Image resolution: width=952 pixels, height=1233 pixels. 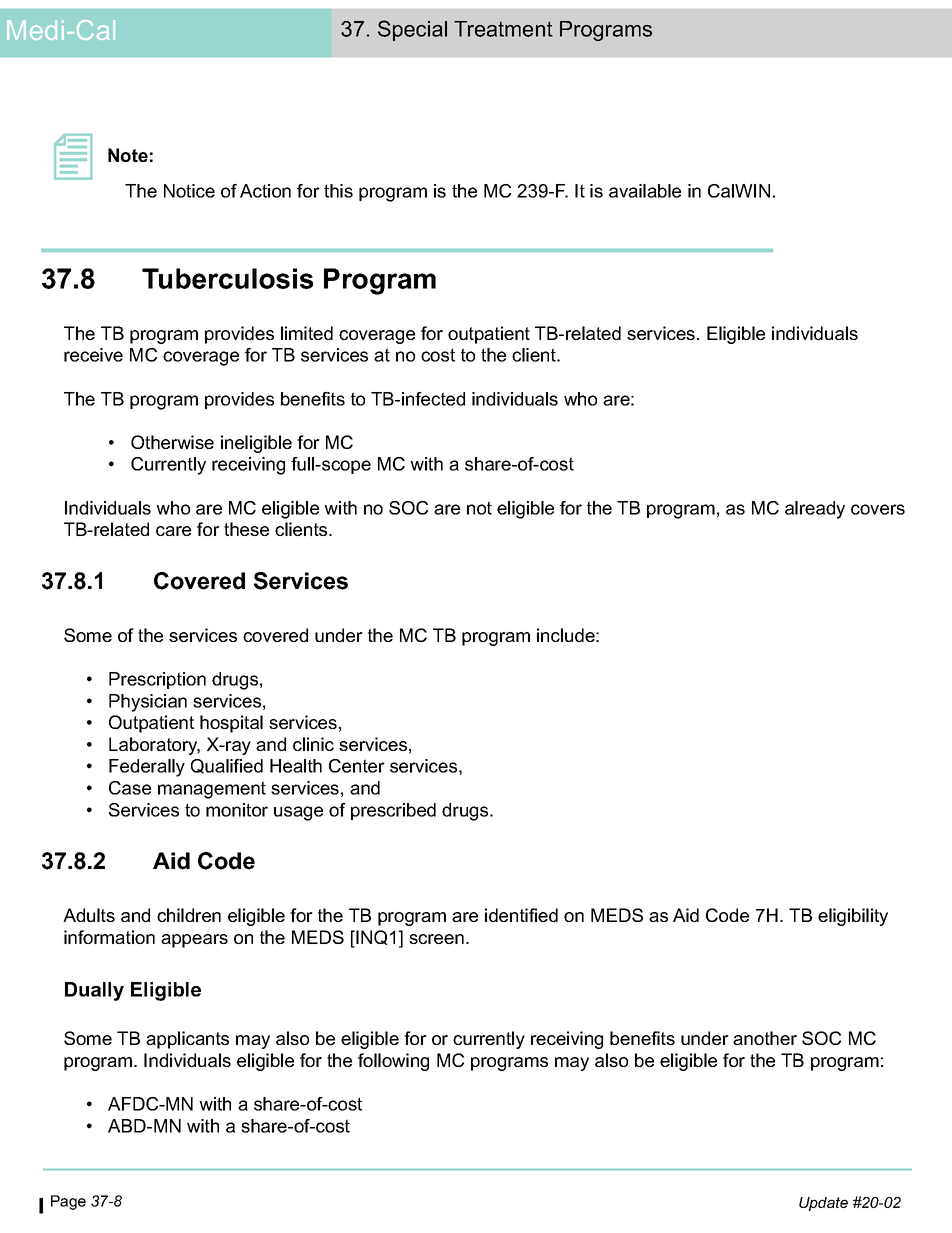 I want to click on Note, so click(x=128, y=155).
